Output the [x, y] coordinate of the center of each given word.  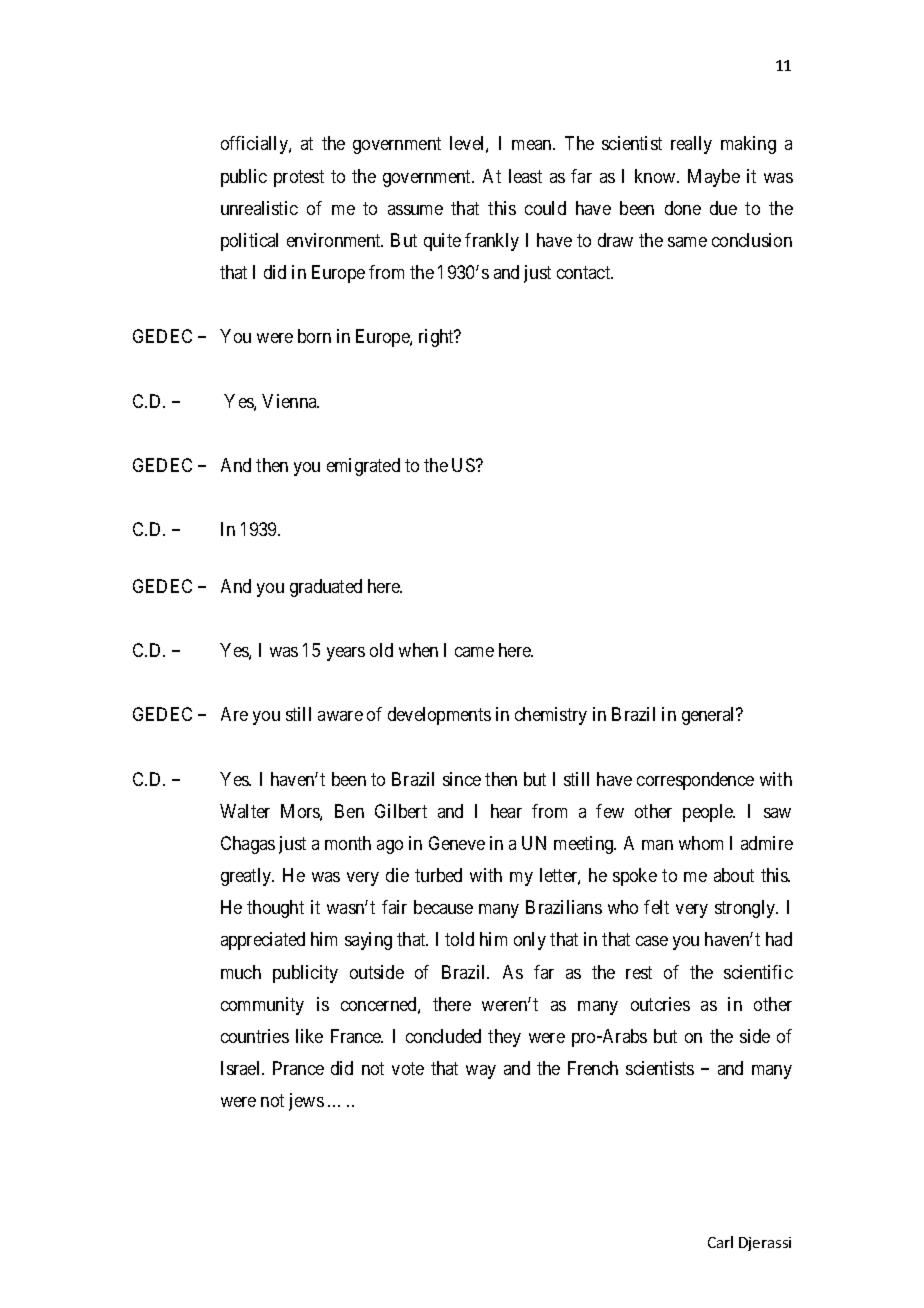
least [525, 176]
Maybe [714, 178]
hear [506, 811]
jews [306, 1102]
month [348, 843]
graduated [326, 588]
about [734, 875]
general [710, 716]
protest [299, 178]
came [474, 652]
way [481, 1072]
